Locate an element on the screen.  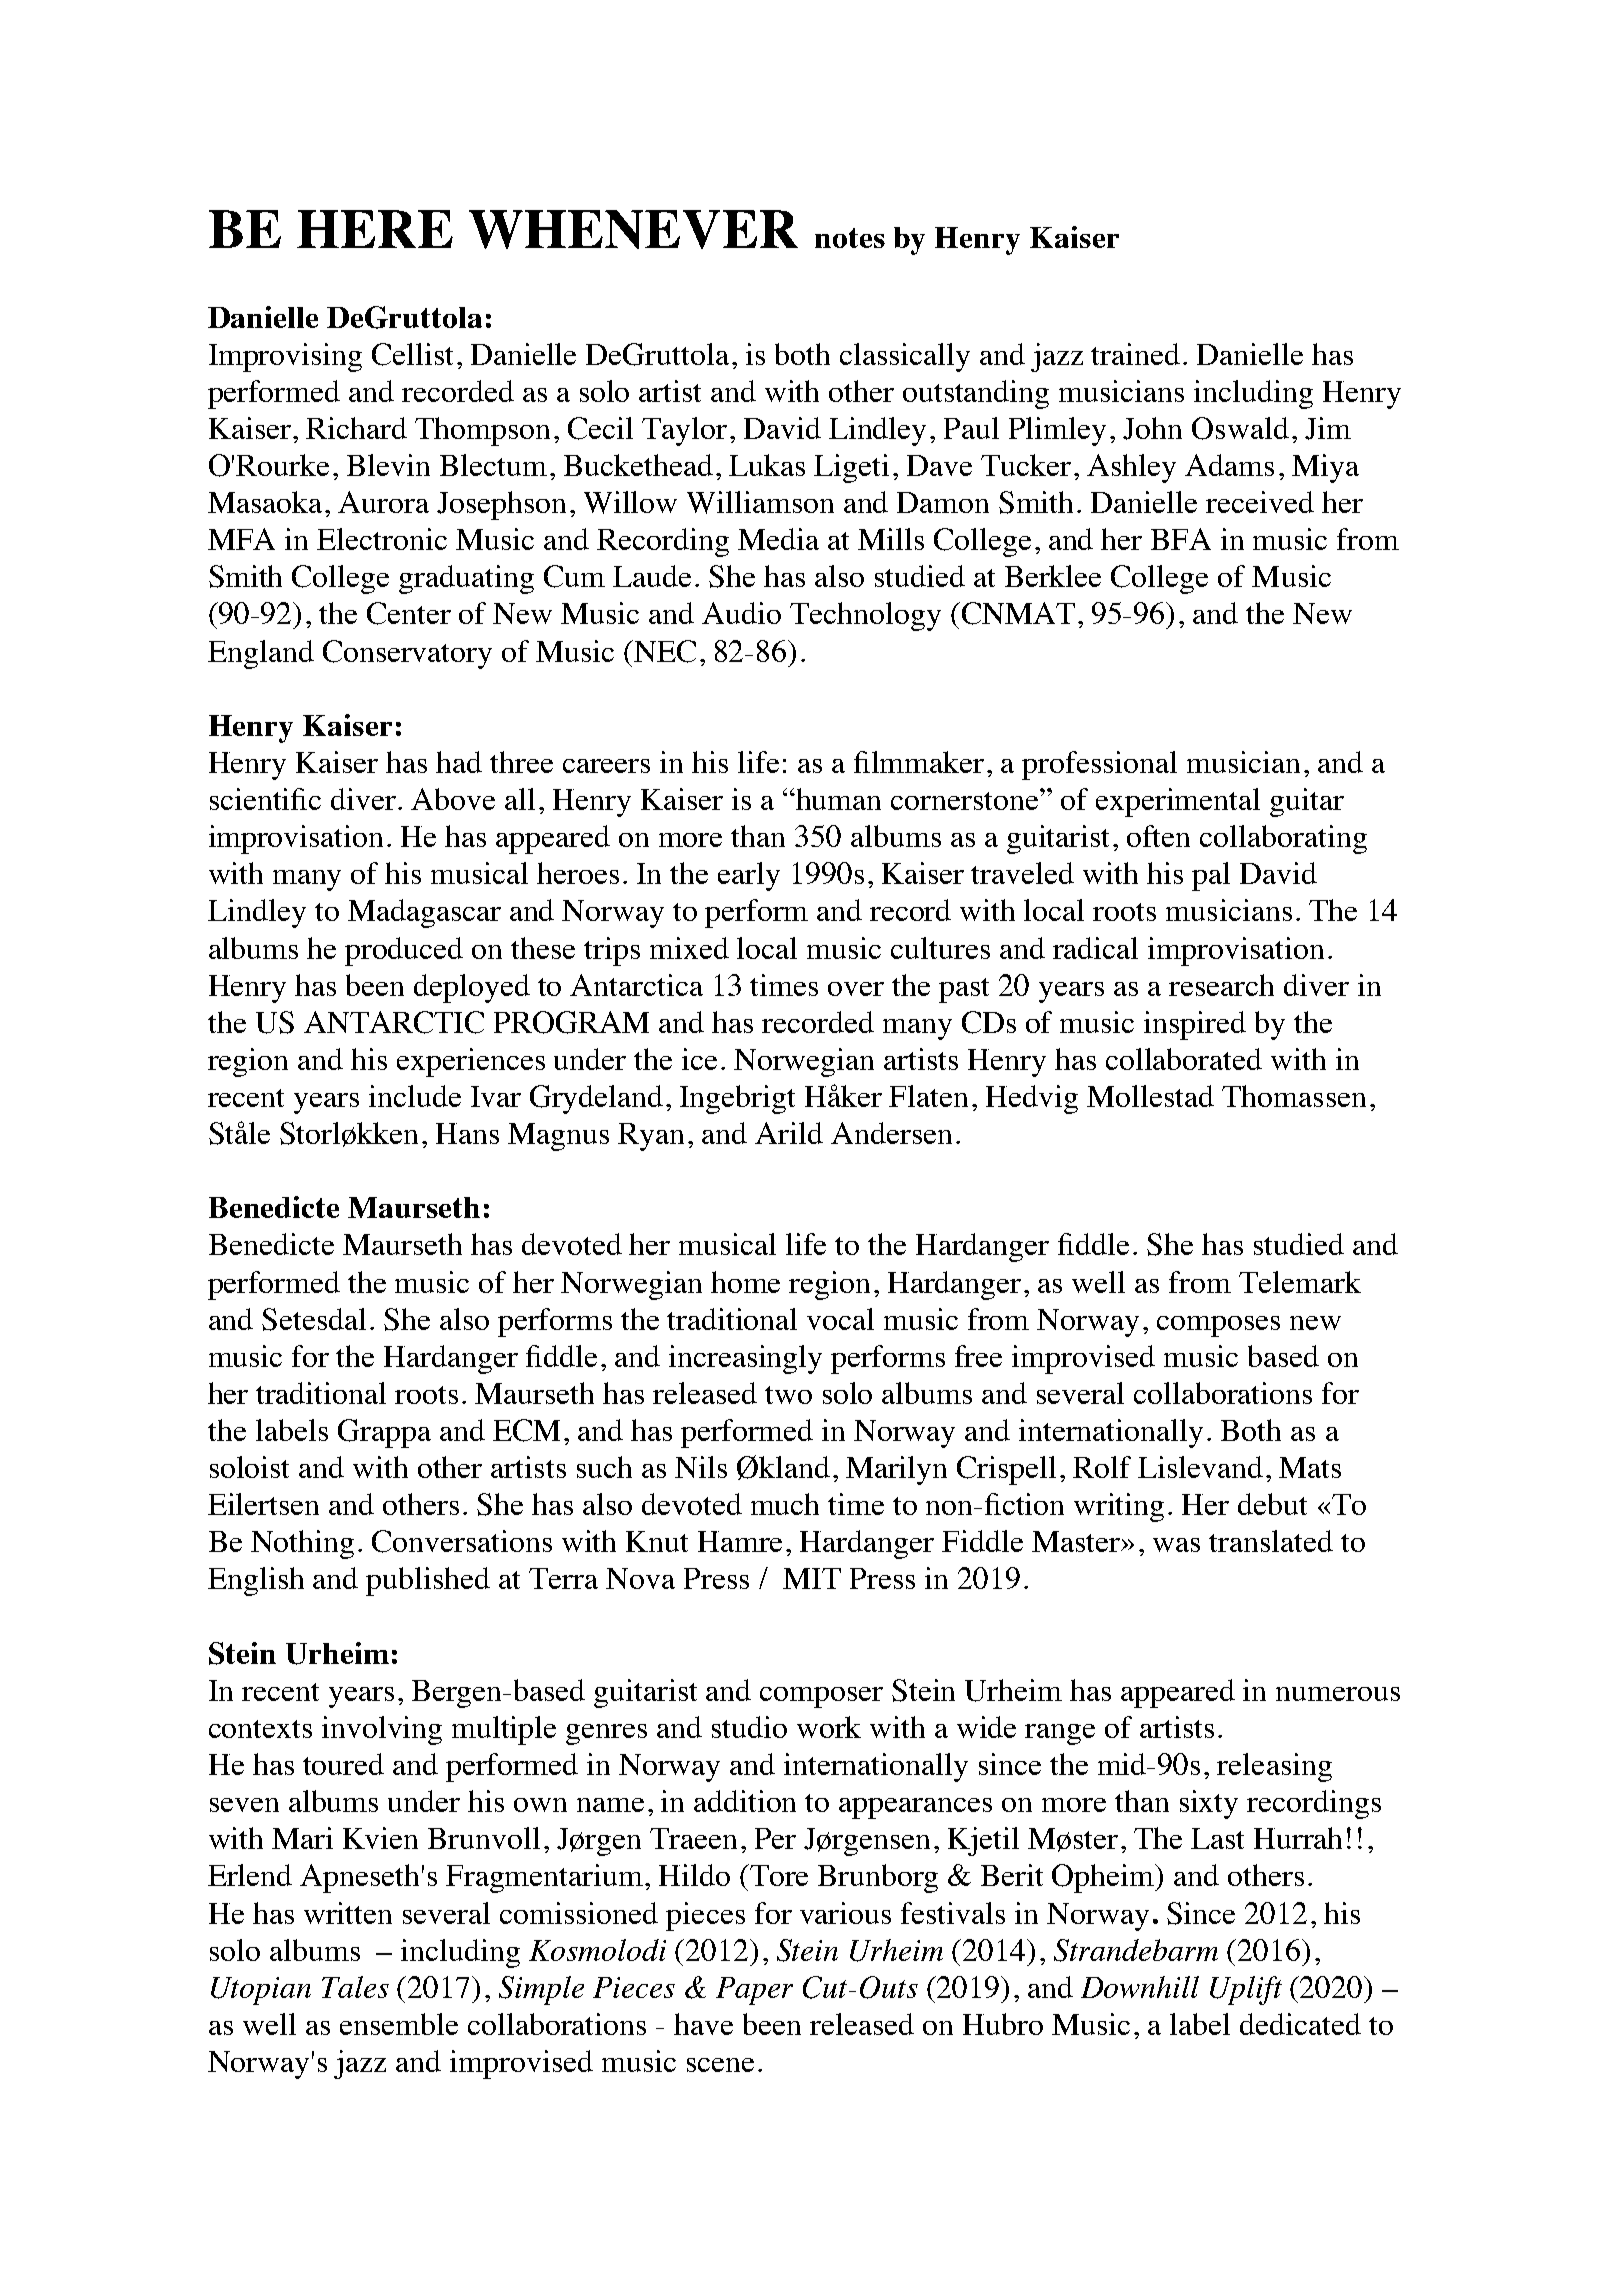
HERE is located at coordinates (375, 229).
